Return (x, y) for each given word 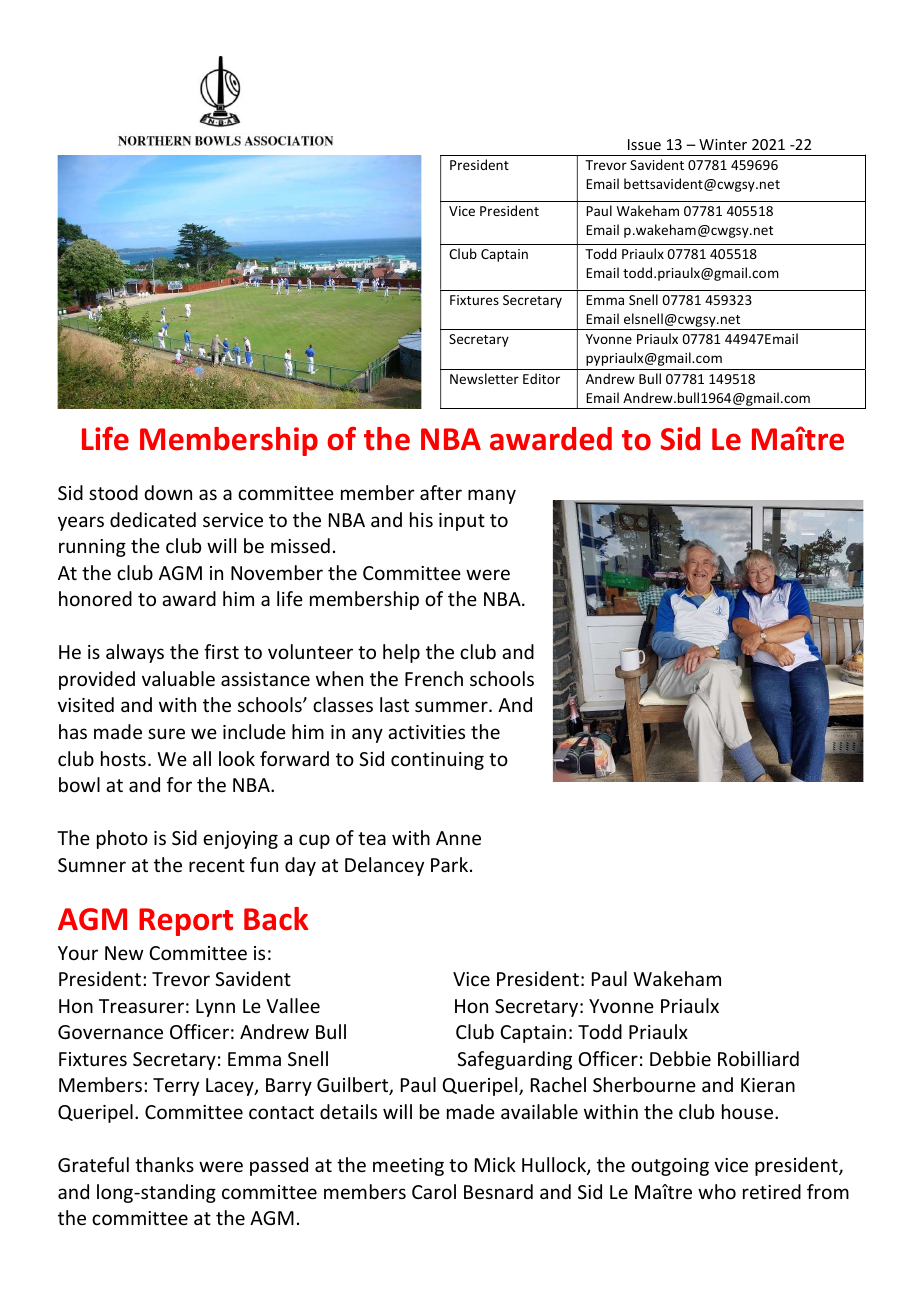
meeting (408, 1167)
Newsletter (484, 378)
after (441, 492)
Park (451, 864)
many (492, 496)
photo (122, 839)
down (168, 492)
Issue (644, 144)
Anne (458, 838)
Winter (723, 144)
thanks (164, 1164)
